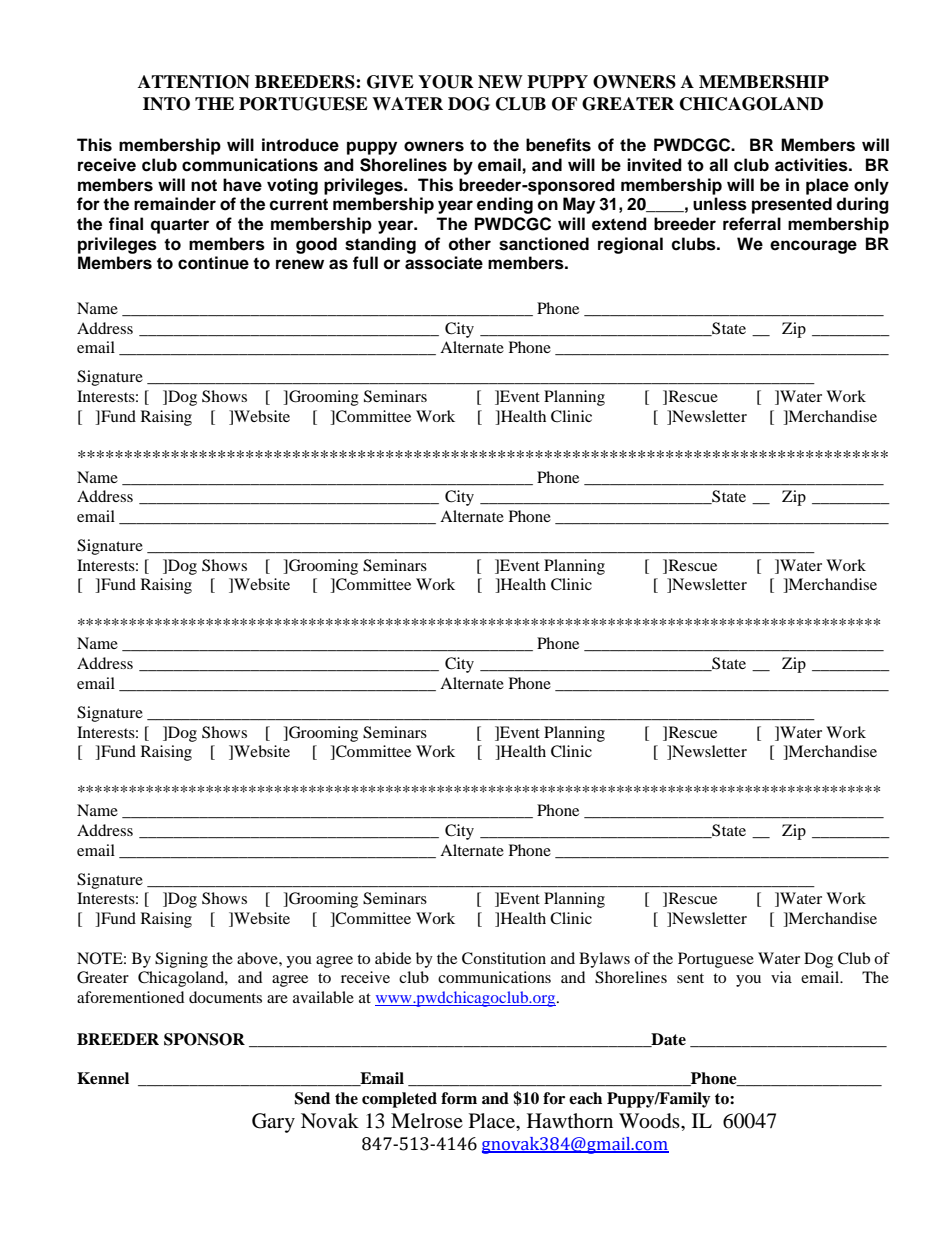 Image resolution: width=952 pixels, height=1233 pixels. Describe the element at coordinates (444, 263) in the screenshot. I see `associate` at that location.
